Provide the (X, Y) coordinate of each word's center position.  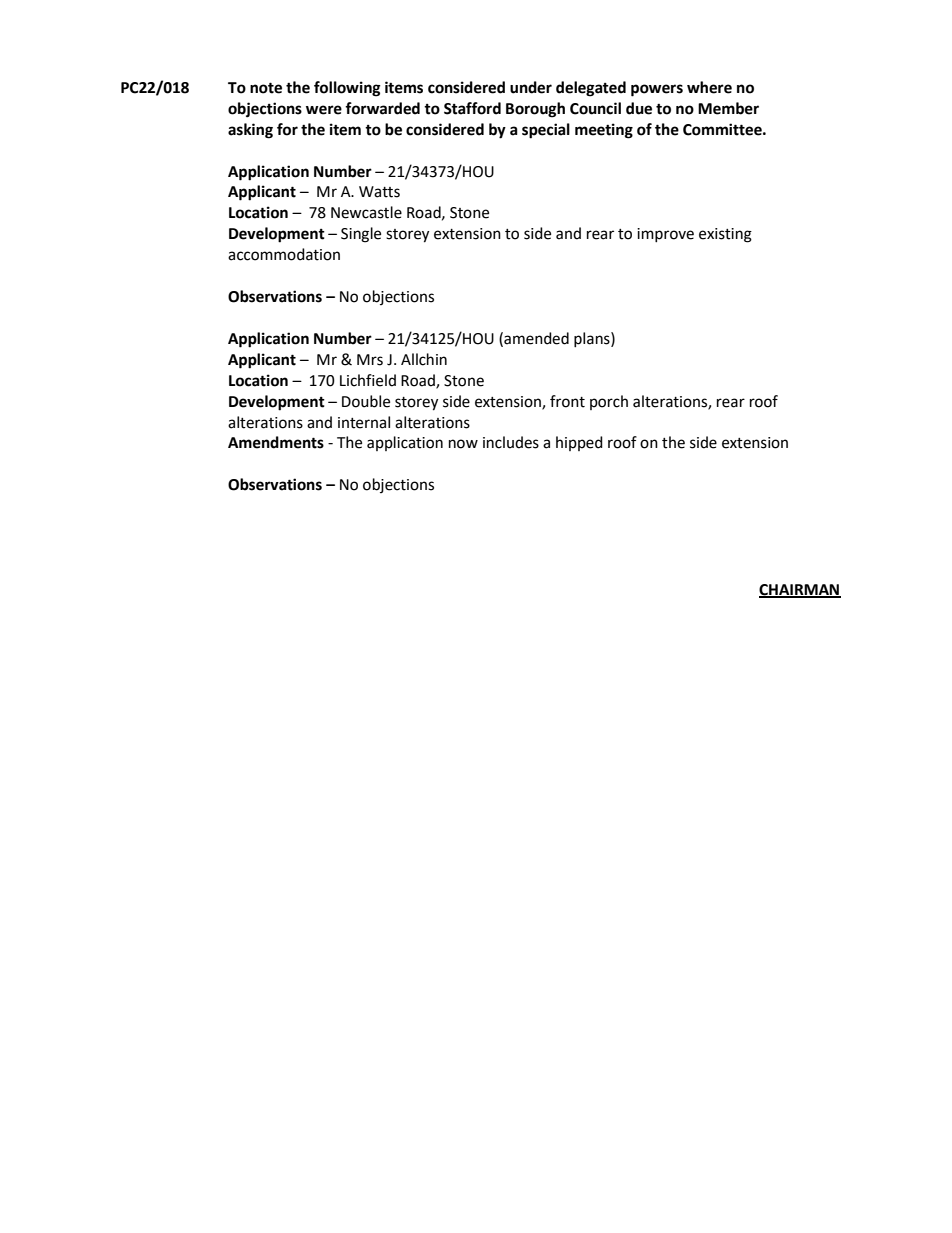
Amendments (276, 442)
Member (728, 108)
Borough (535, 110)
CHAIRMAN (800, 590)
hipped (579, 443)
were (324, 110)
